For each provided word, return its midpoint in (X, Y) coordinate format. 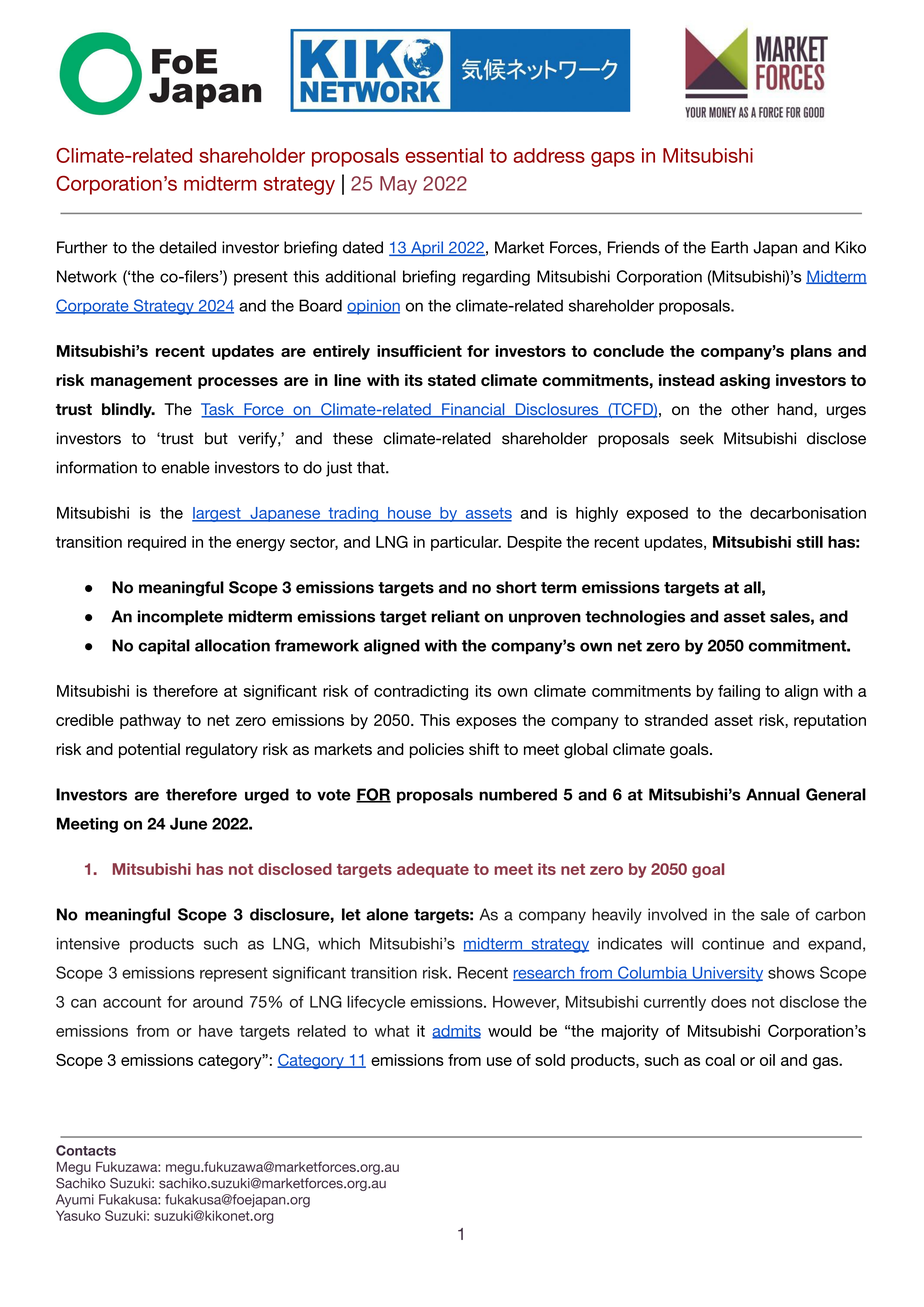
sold (550, 1060)
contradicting (421, 692)
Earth (729, 247)
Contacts (86, 1150)
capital (164, 647)
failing (739, 692)
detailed (187, 247)
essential (444, 155)
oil (767, 1060)
